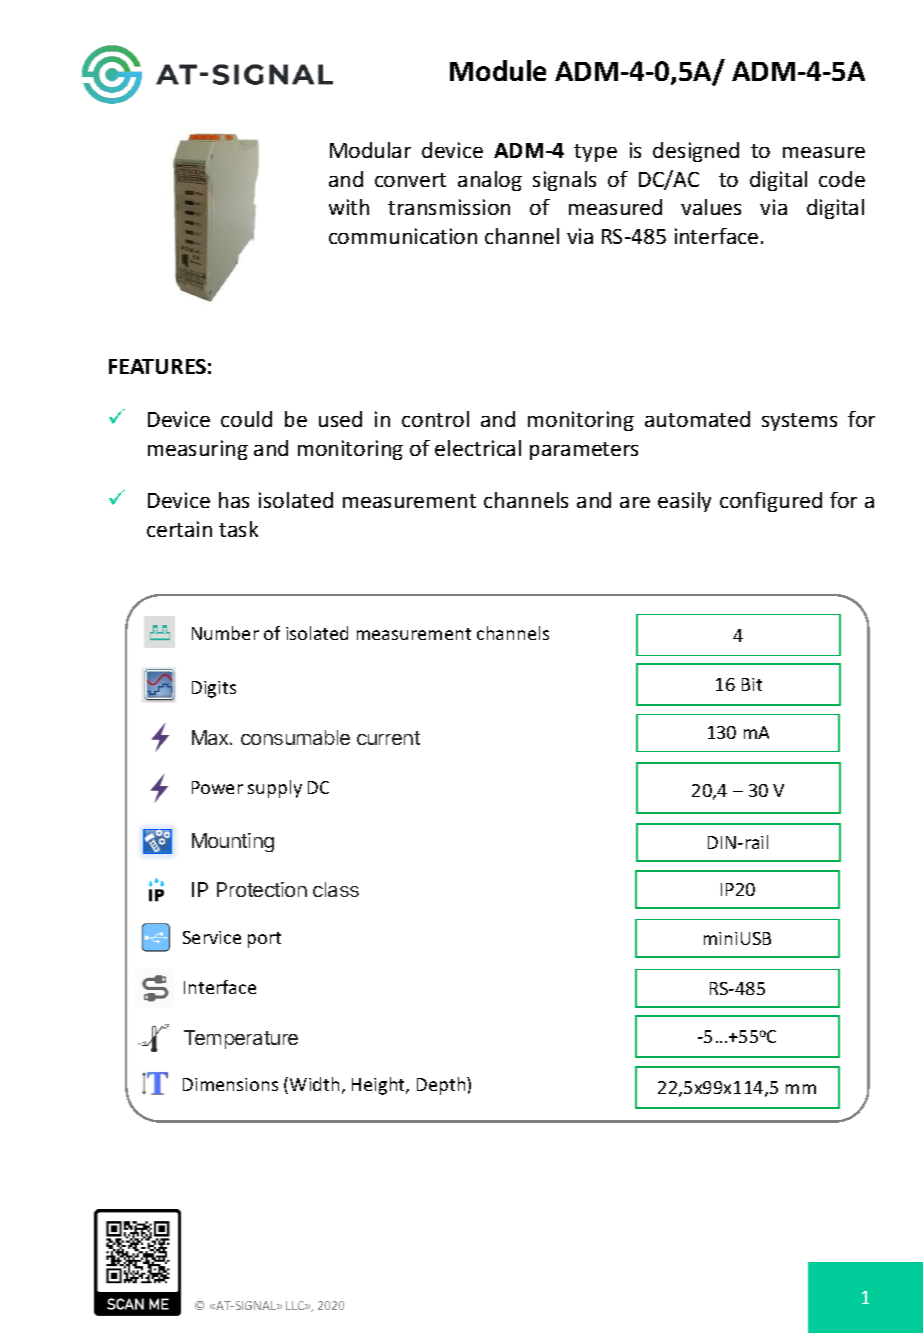 The height and width of the document is (1333, 923). What do you see at coordinates (435, 419) in the document?
I see `control` at bounding box center [435, 419].
